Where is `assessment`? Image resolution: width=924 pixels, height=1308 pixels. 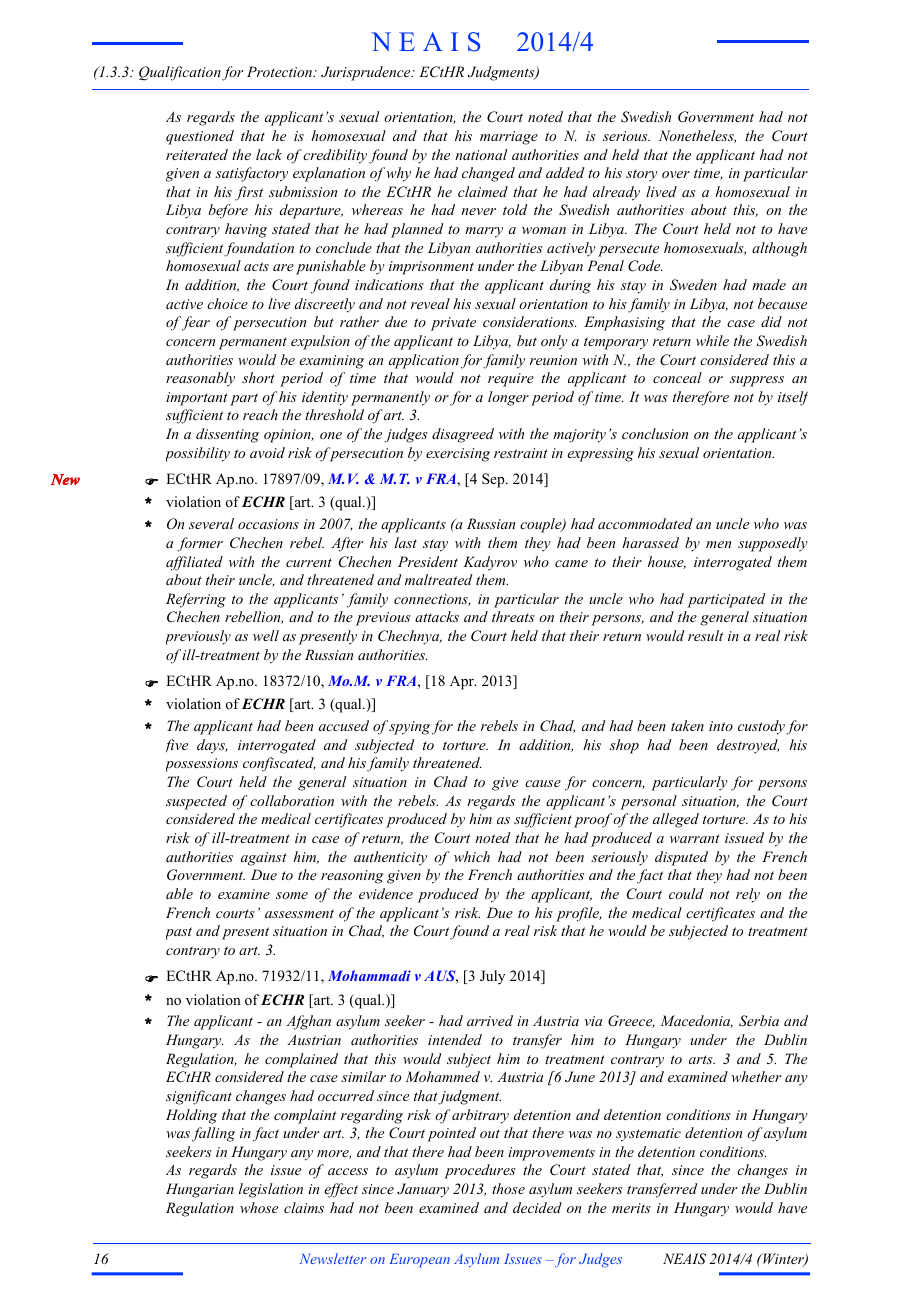 assessment is located at coordinates (299, 913).
